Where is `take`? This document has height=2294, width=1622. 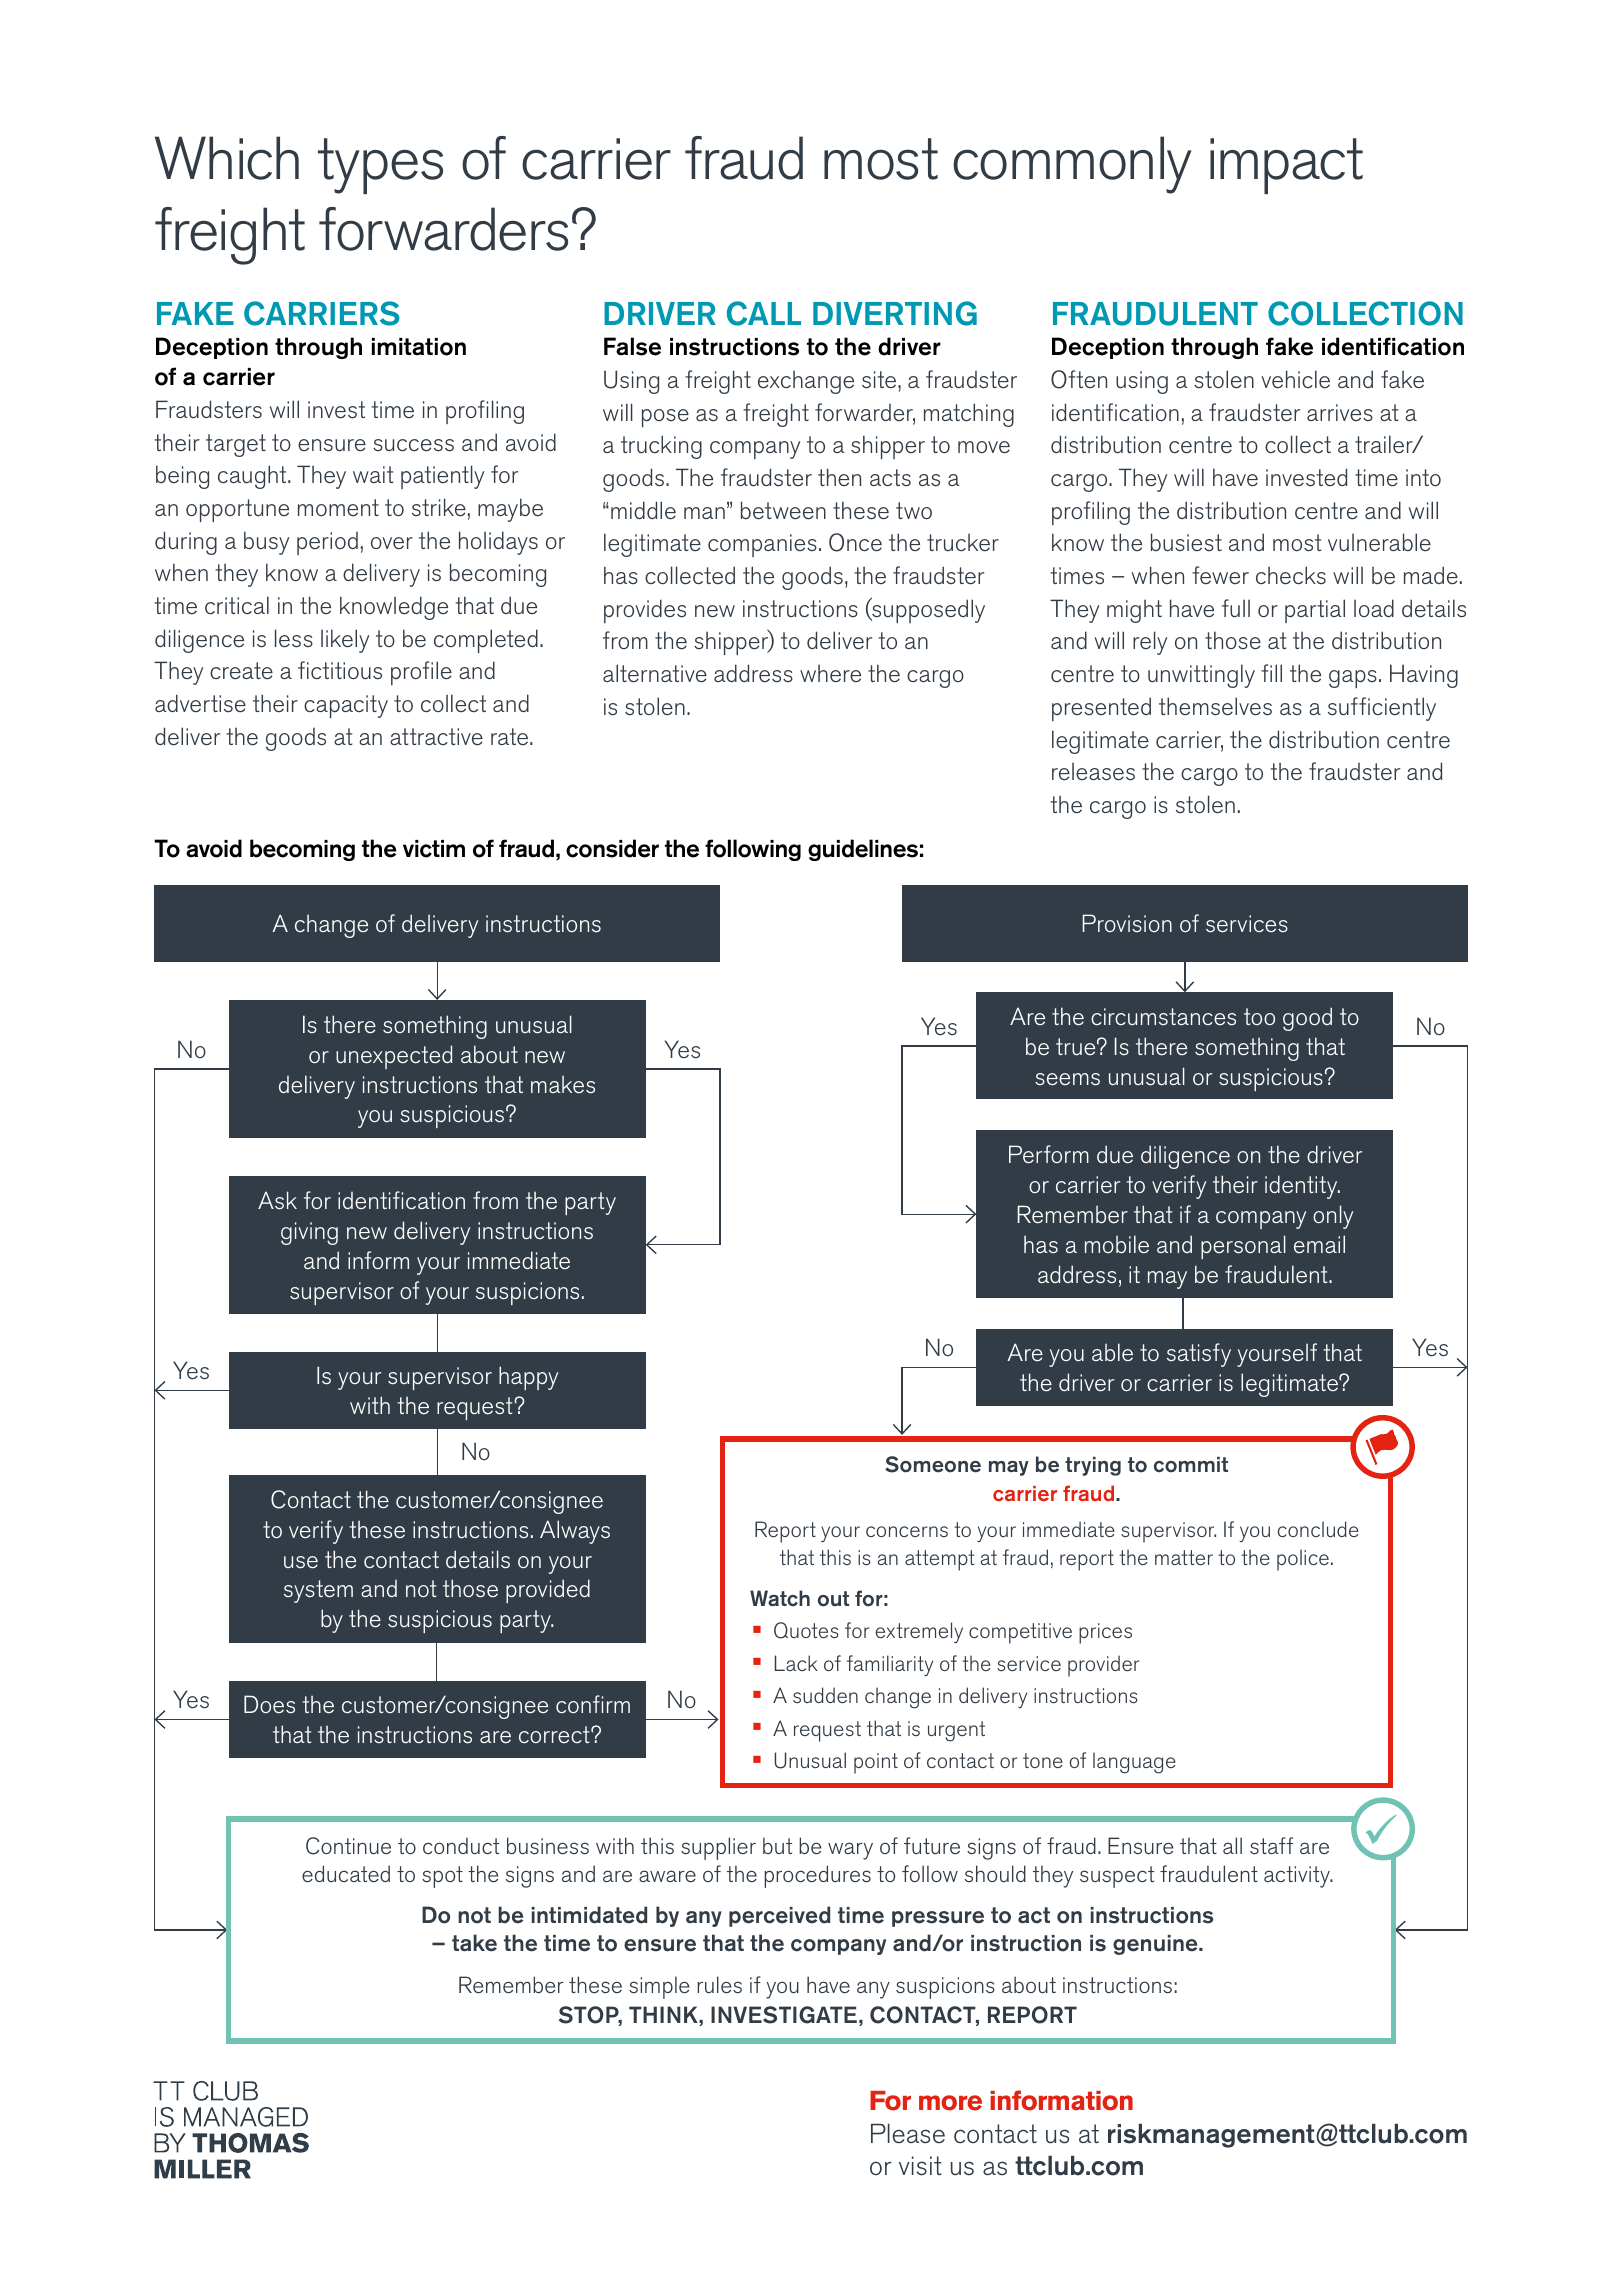 take is located at coordinates (474, 1943).
